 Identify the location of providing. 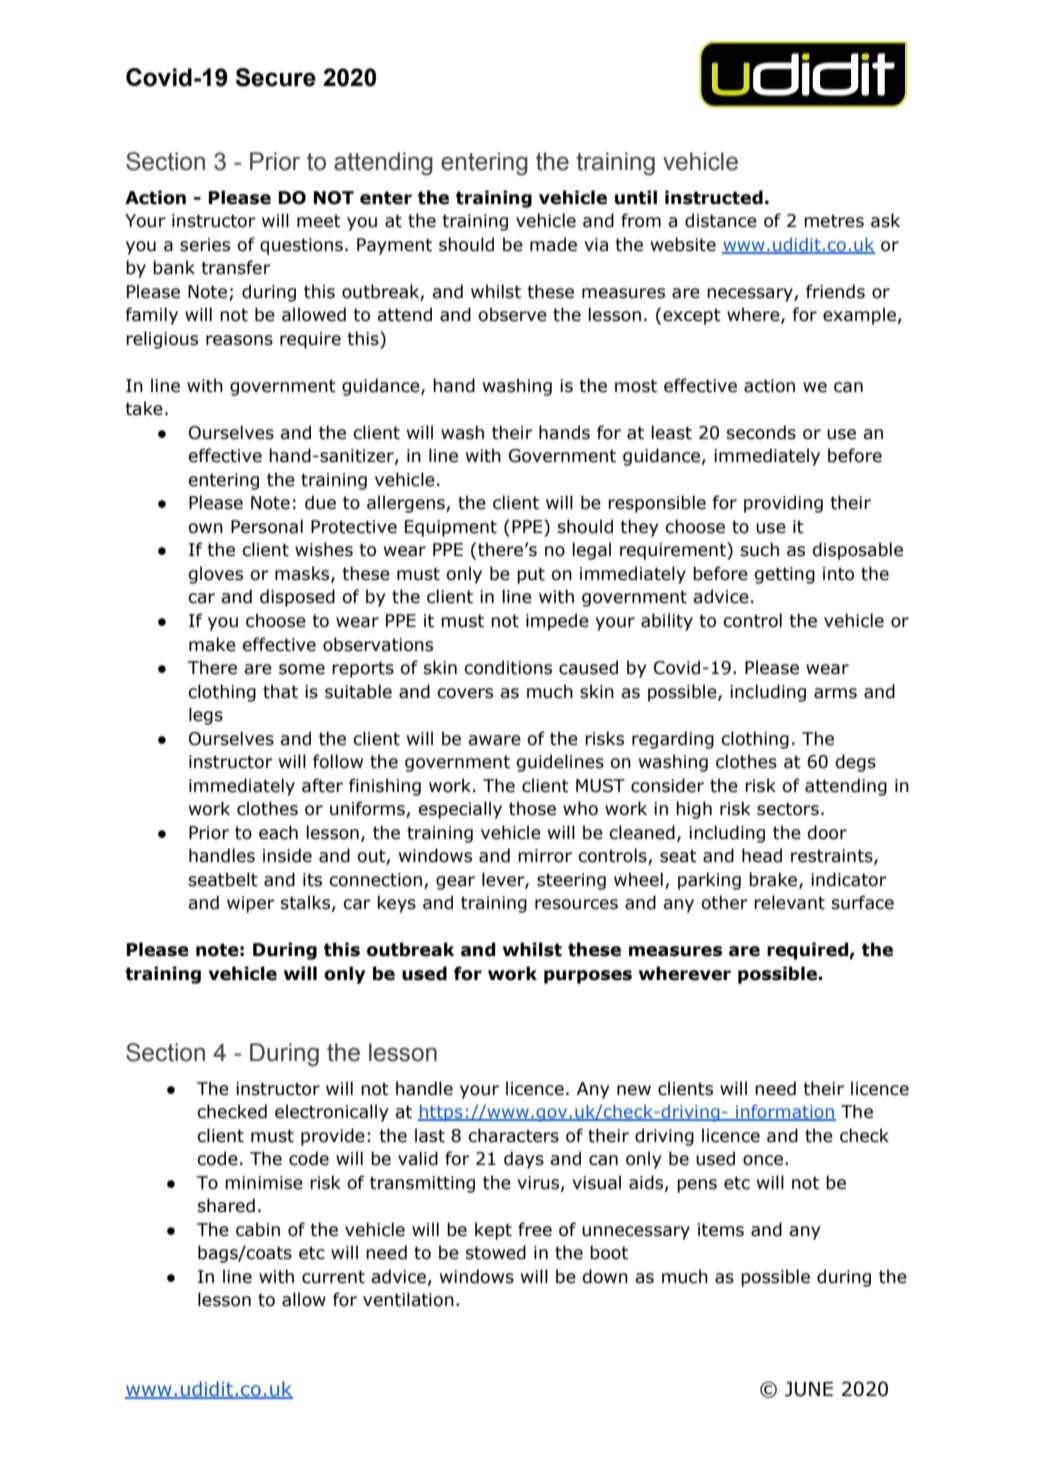
(783, 504).
